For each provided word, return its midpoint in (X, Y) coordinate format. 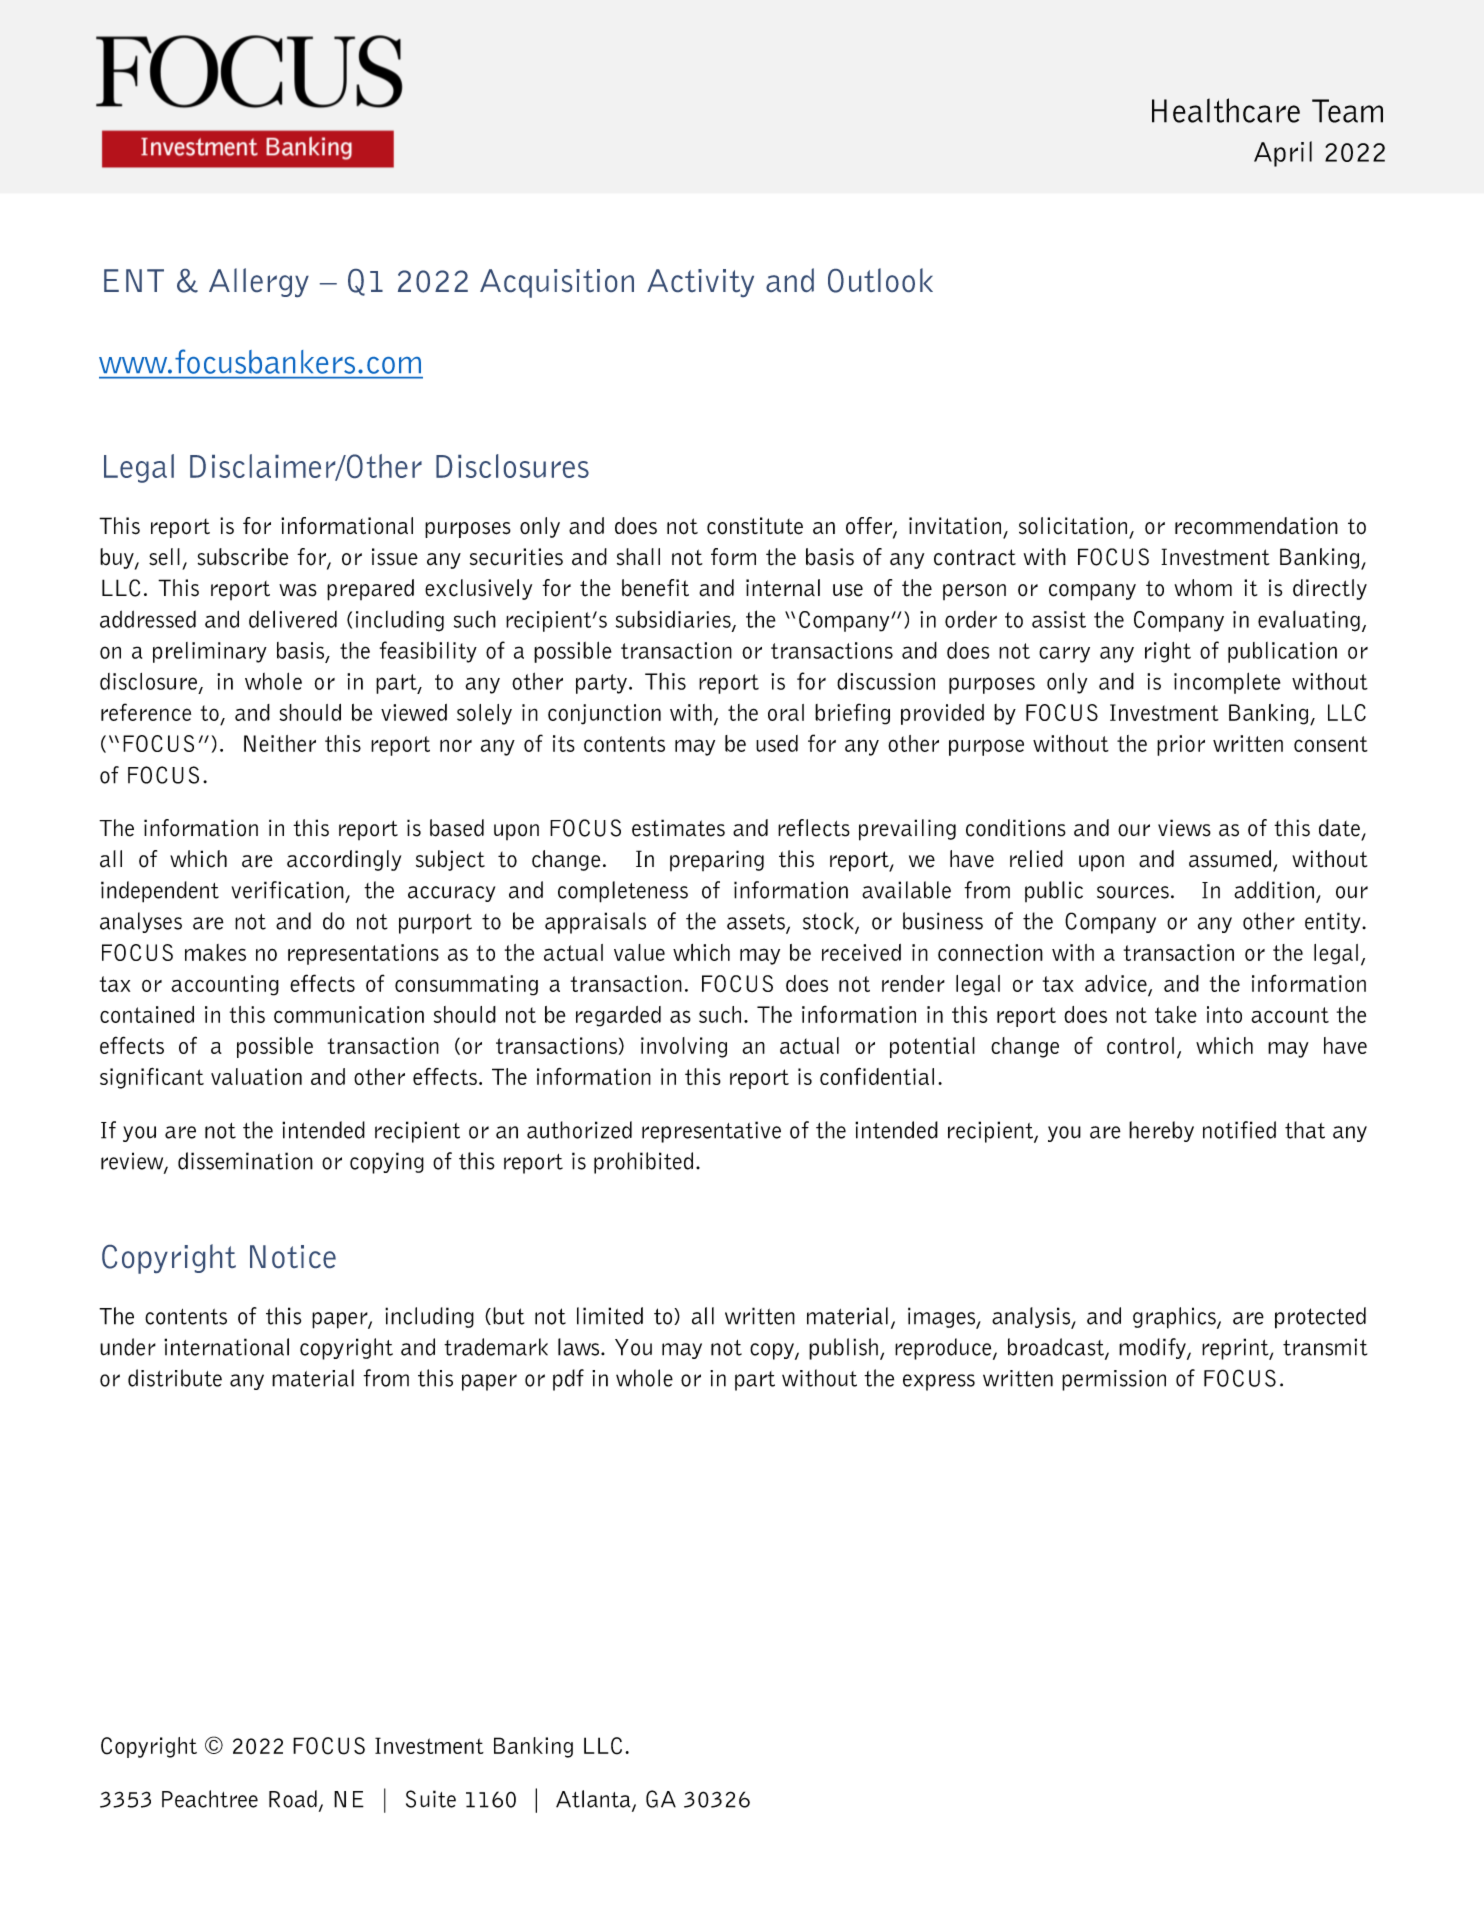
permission (1114, 1380)
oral (786, 712)
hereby (1161, 1131)
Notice (293, 1256)
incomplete (1227, 683)
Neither (280, 743)
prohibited (643, 1163)
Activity (700, 283)
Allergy (259, 282)
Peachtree (210, 1799)
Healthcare (1226, 110)
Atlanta (594, 1800)
